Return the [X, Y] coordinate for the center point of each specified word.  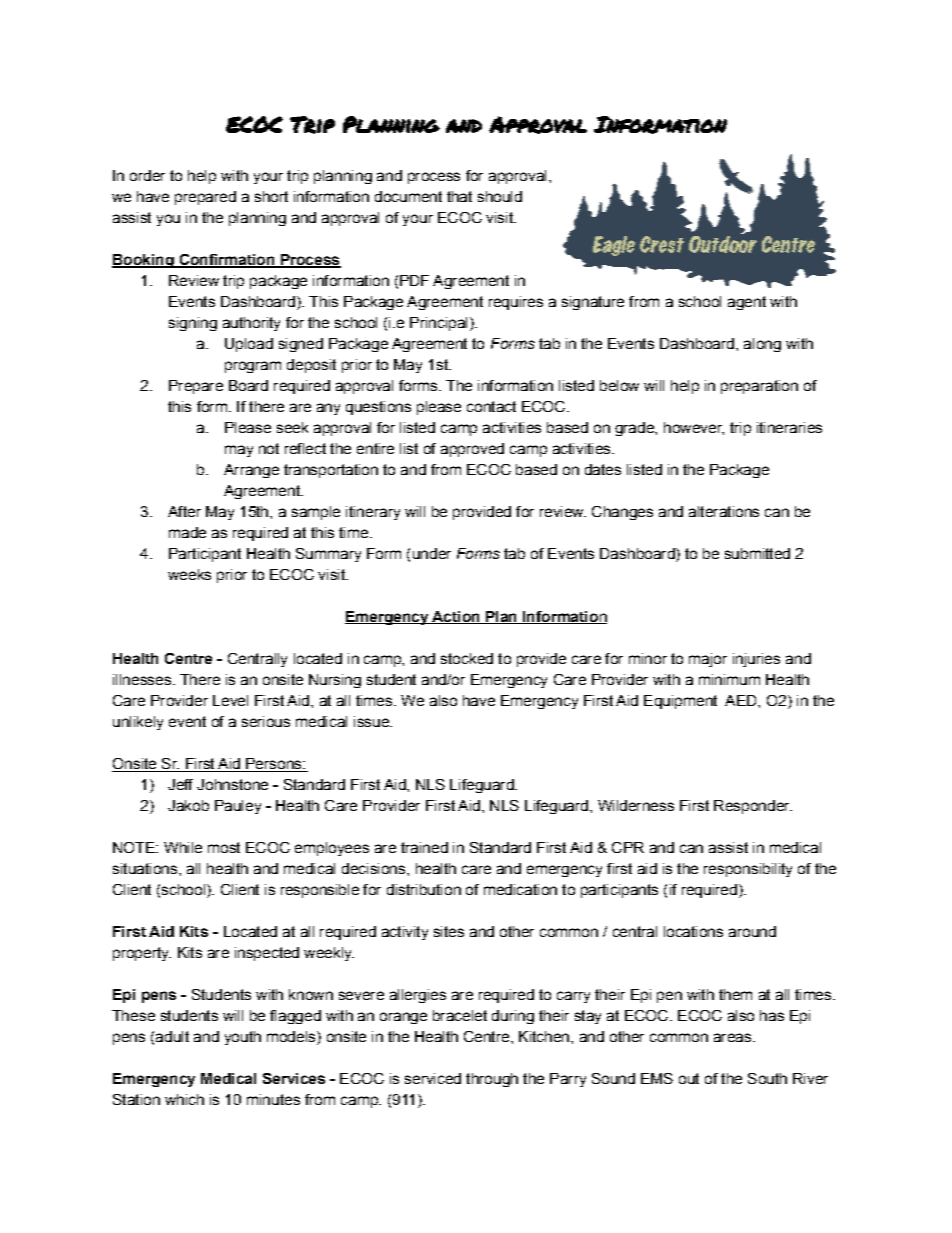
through [492, 1080]
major [708, 660]
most [224, 847]
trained [424, 847]
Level [230, 700]
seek [292, 427]
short [271, 196]
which [184, 1099]
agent [747, 303]
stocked [467, 658]
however [694, 428]
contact [491, 406]
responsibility [748, 870]
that [459, 196]
